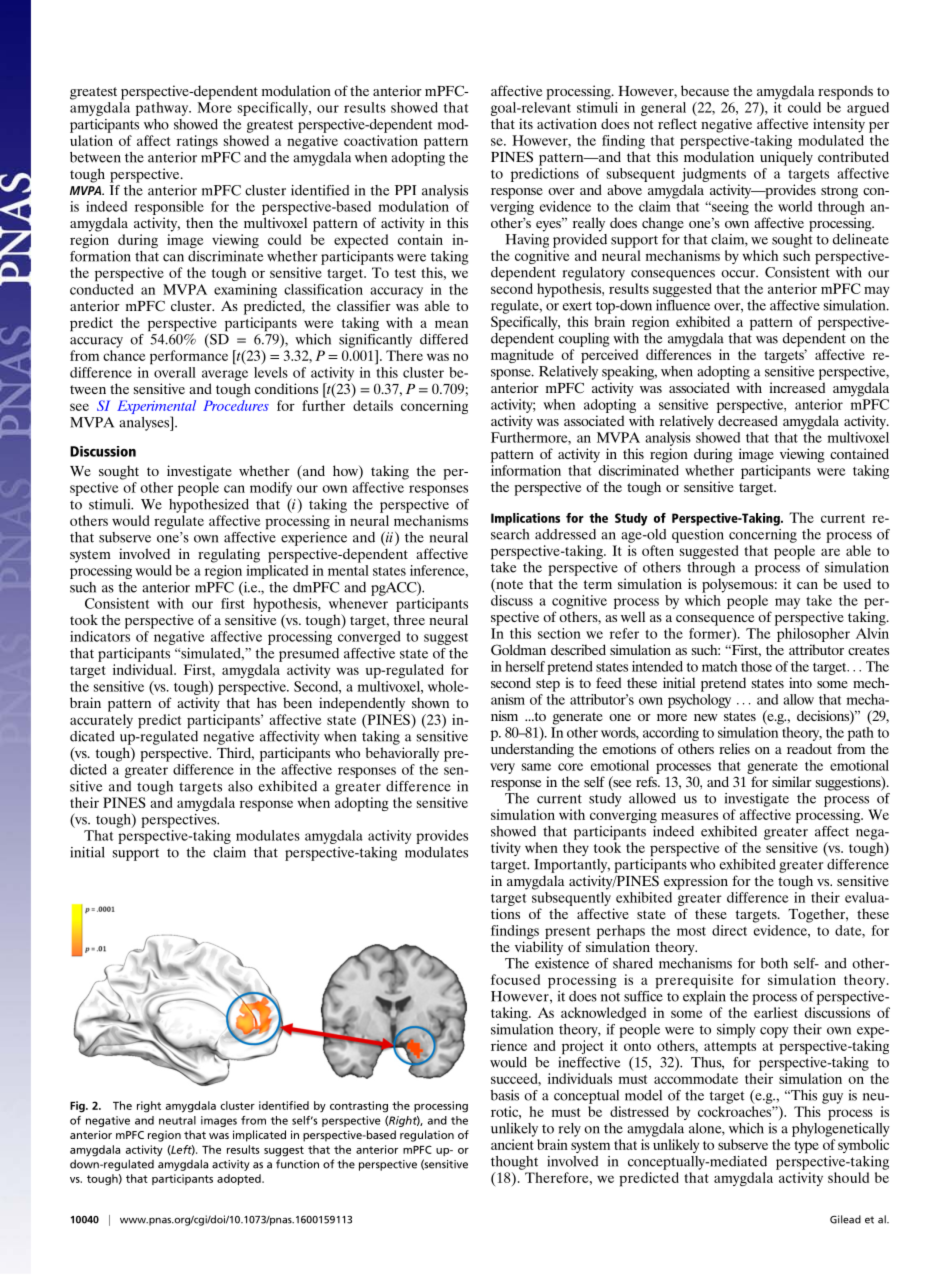 Image resolution: width=952 pixels, height=1275 pixels. Describe the element at coordinates (806, 1147) in the screenshot. I see `type` at that location.
